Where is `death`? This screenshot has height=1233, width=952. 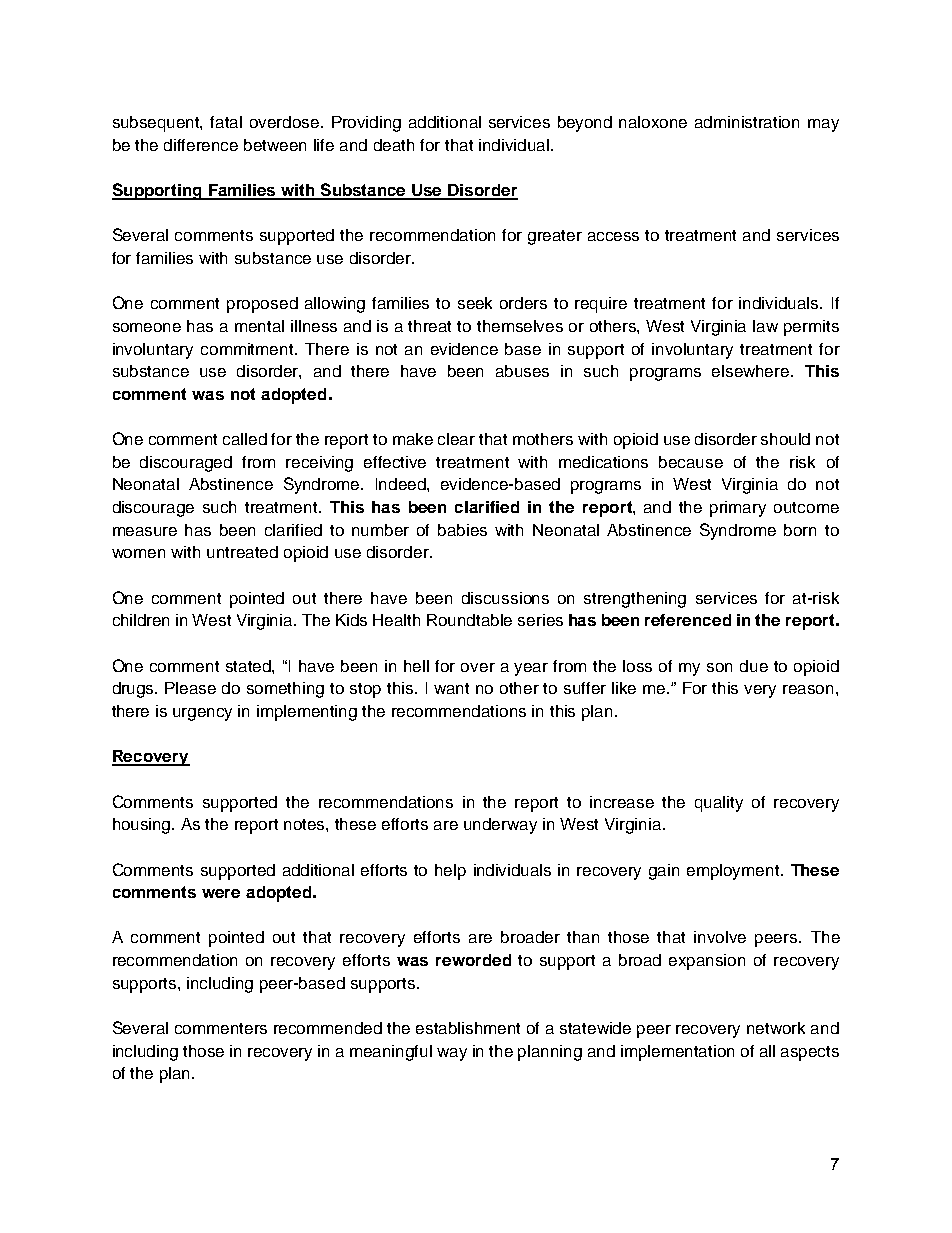 death is located at coordinates (394, 145).
